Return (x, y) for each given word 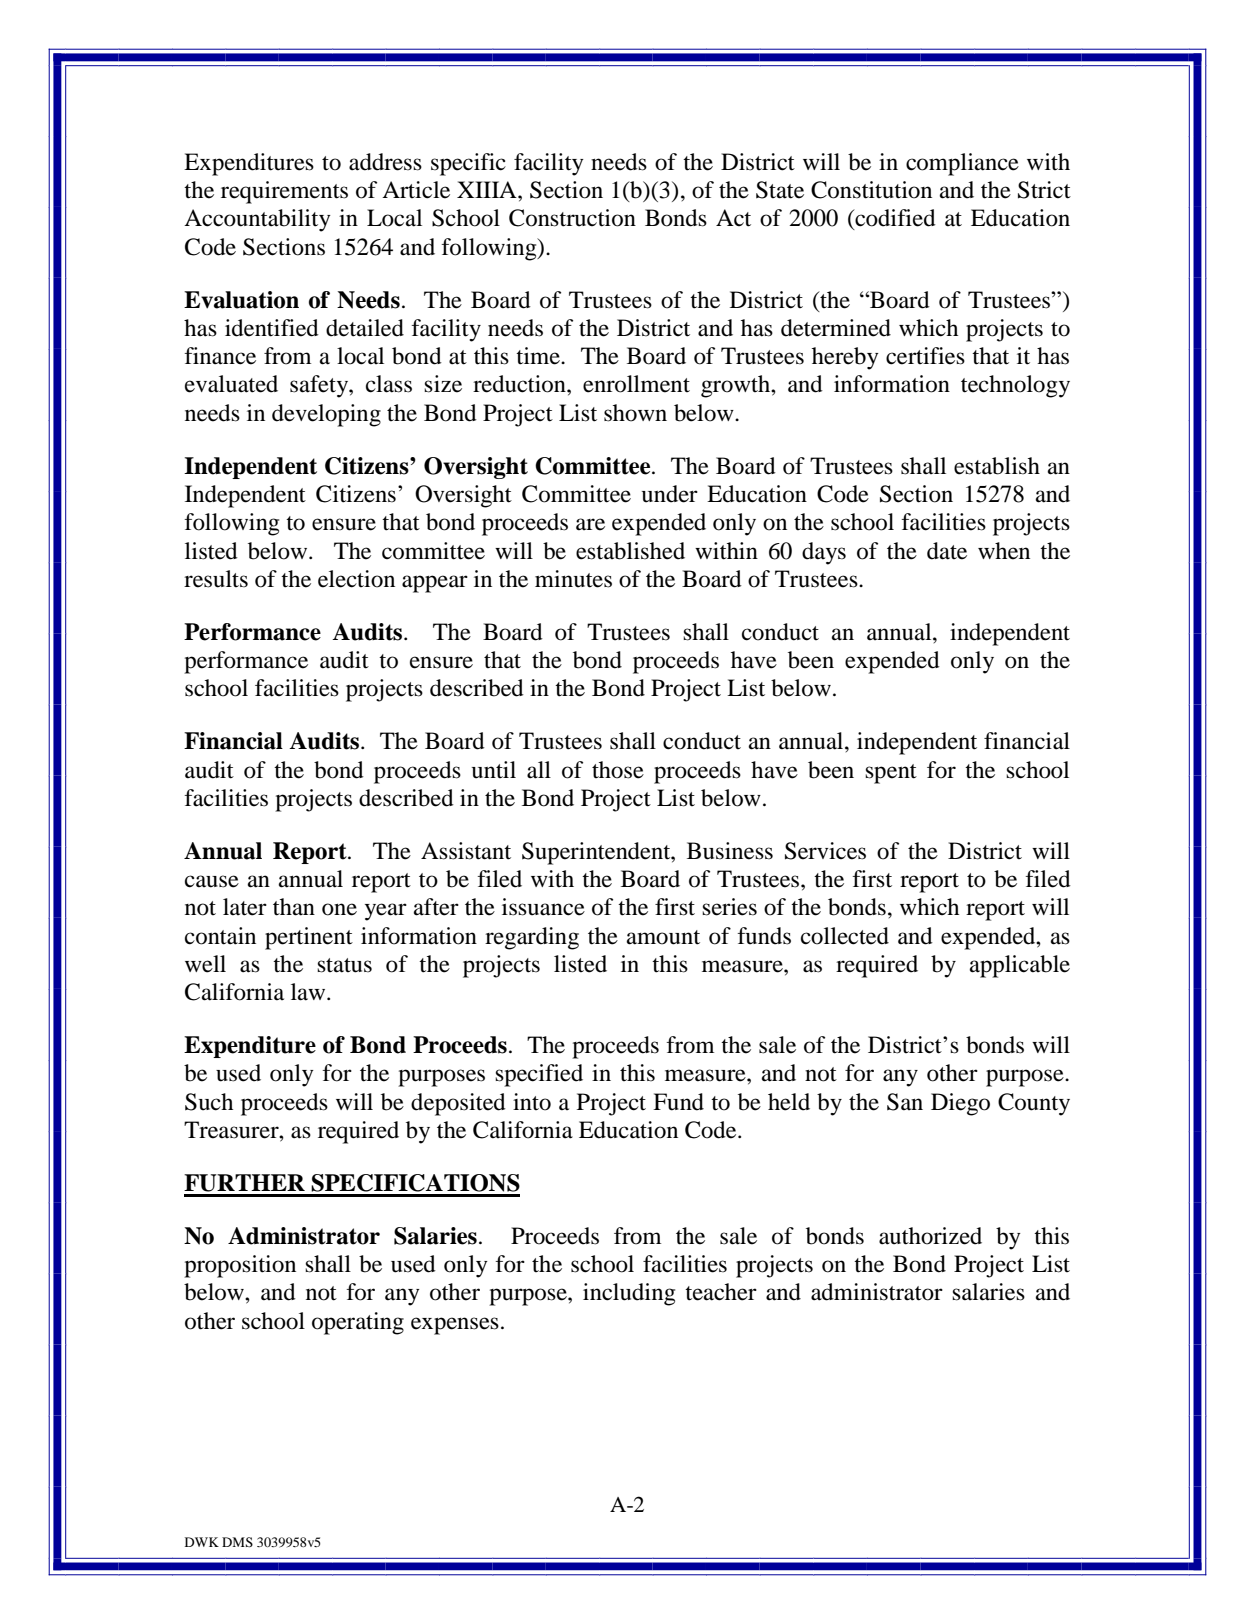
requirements (284, 192)
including (629, 1294)
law (309, 992)
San (905, 1102)
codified (894, 219)
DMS (237, 1542)
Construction (572, 218)
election (356, 579)
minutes (573, 579)
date (947, 551)
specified (539, 1075)
